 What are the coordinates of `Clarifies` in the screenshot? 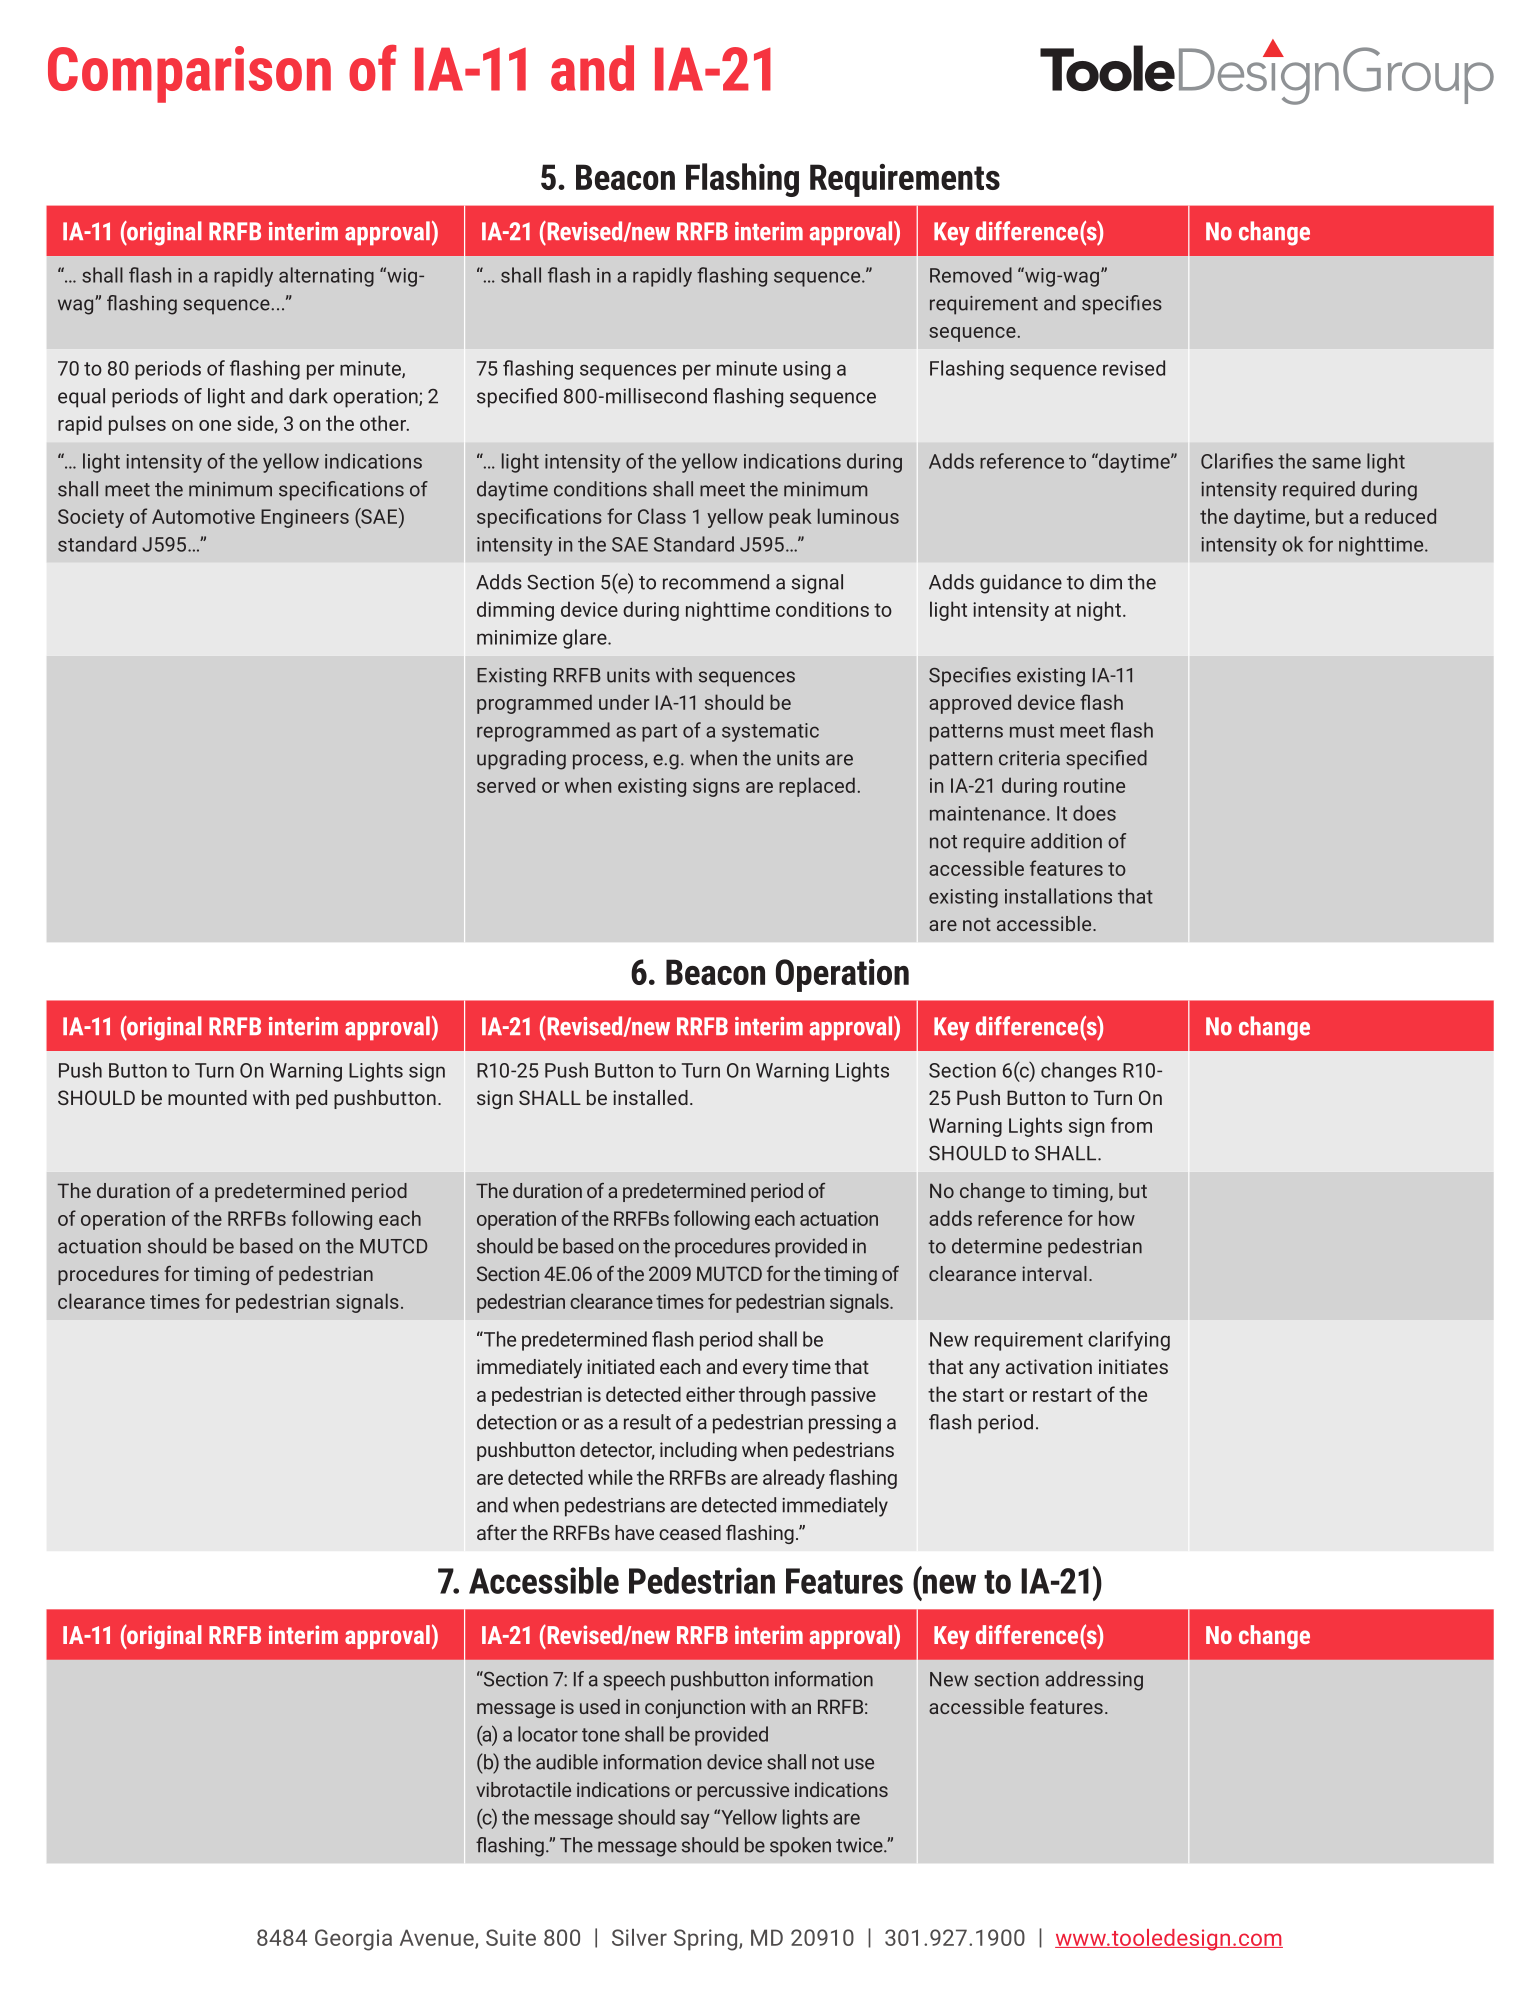 It's located at (1237, 461).
